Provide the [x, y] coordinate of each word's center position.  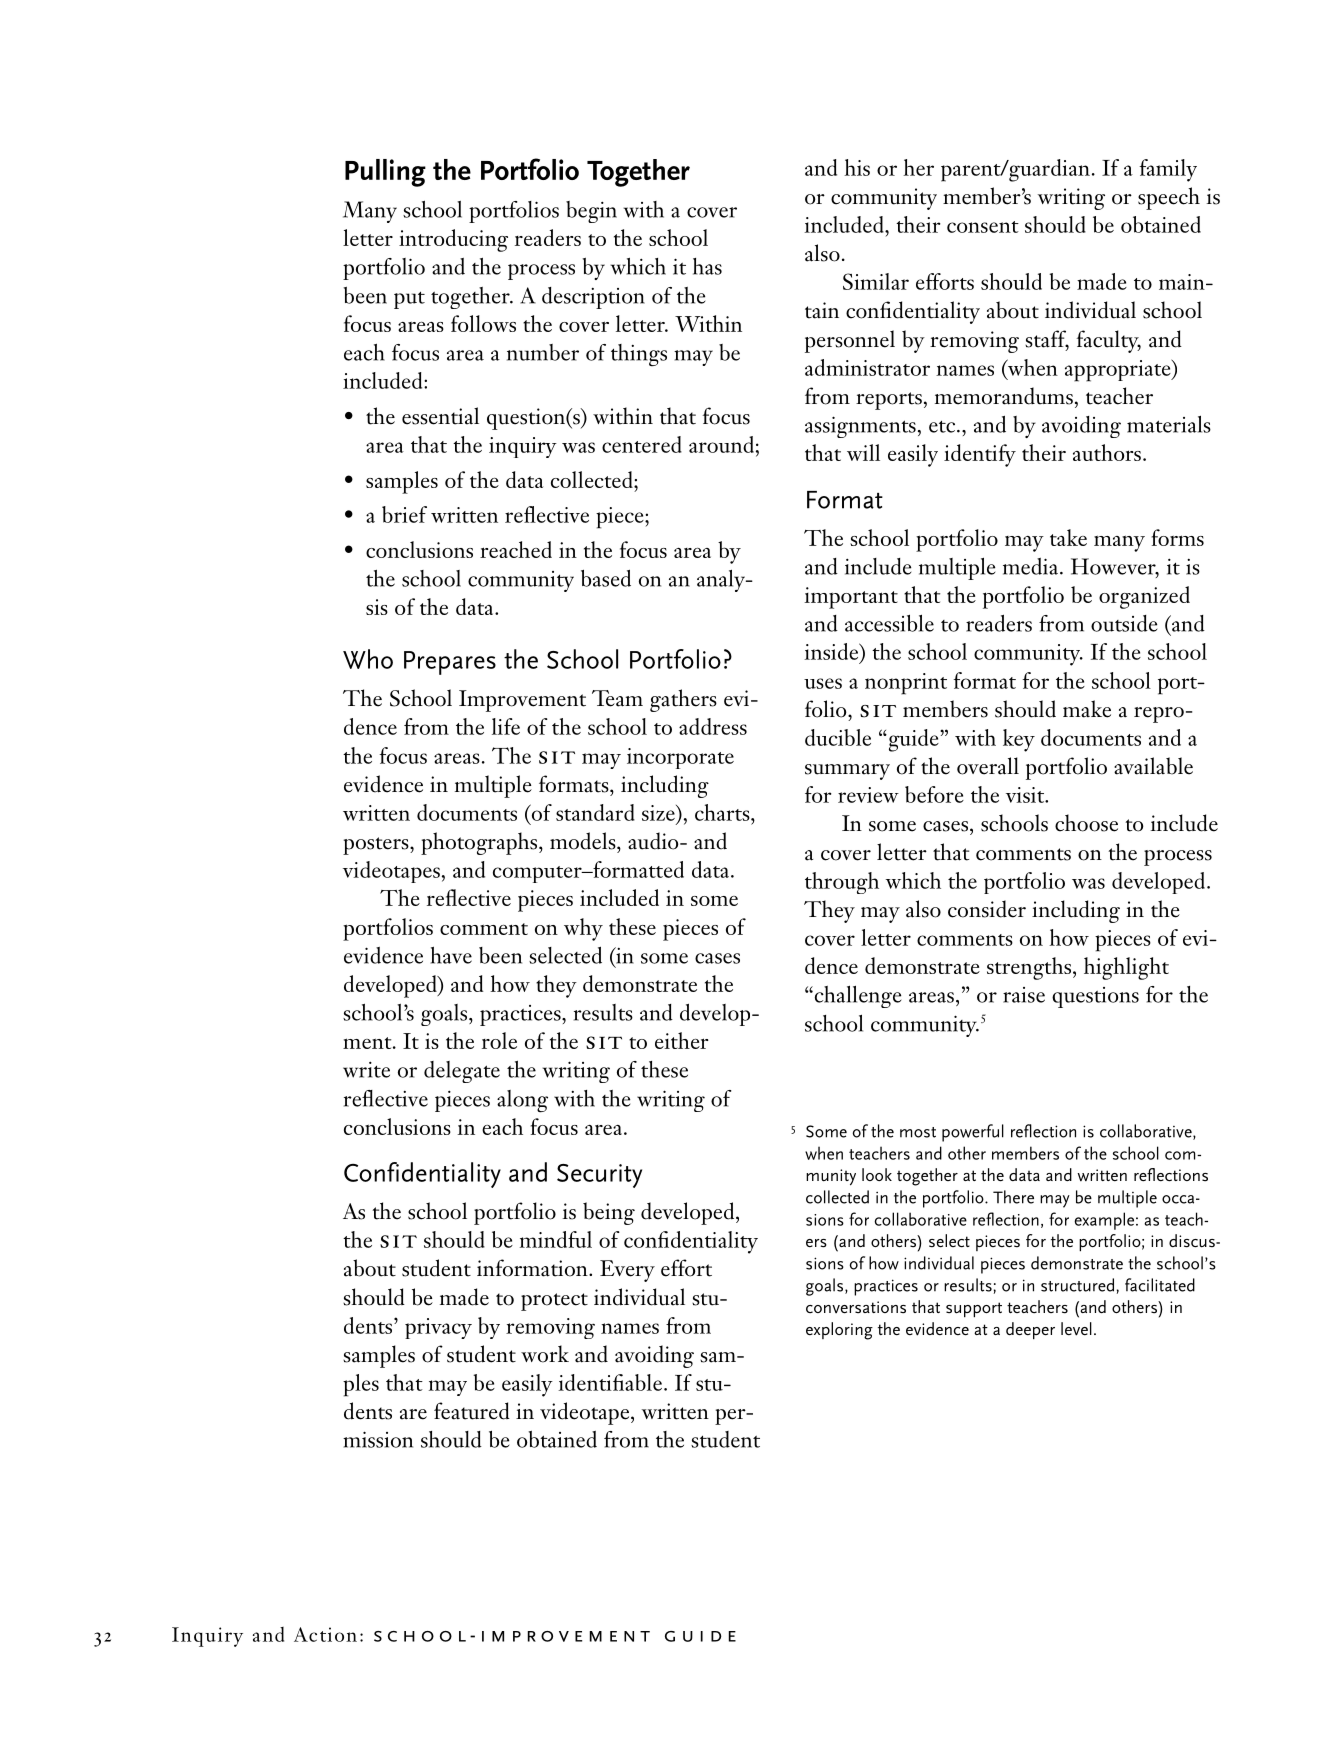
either [682, 1040]
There [1013, 1197]
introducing [453, 240]
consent [983, 227]
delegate [462, 1072]
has [707, 266]
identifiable [610, 1382]
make [1087, 709]
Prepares [450, 663]
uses [823, 683]
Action [325, 1634]
